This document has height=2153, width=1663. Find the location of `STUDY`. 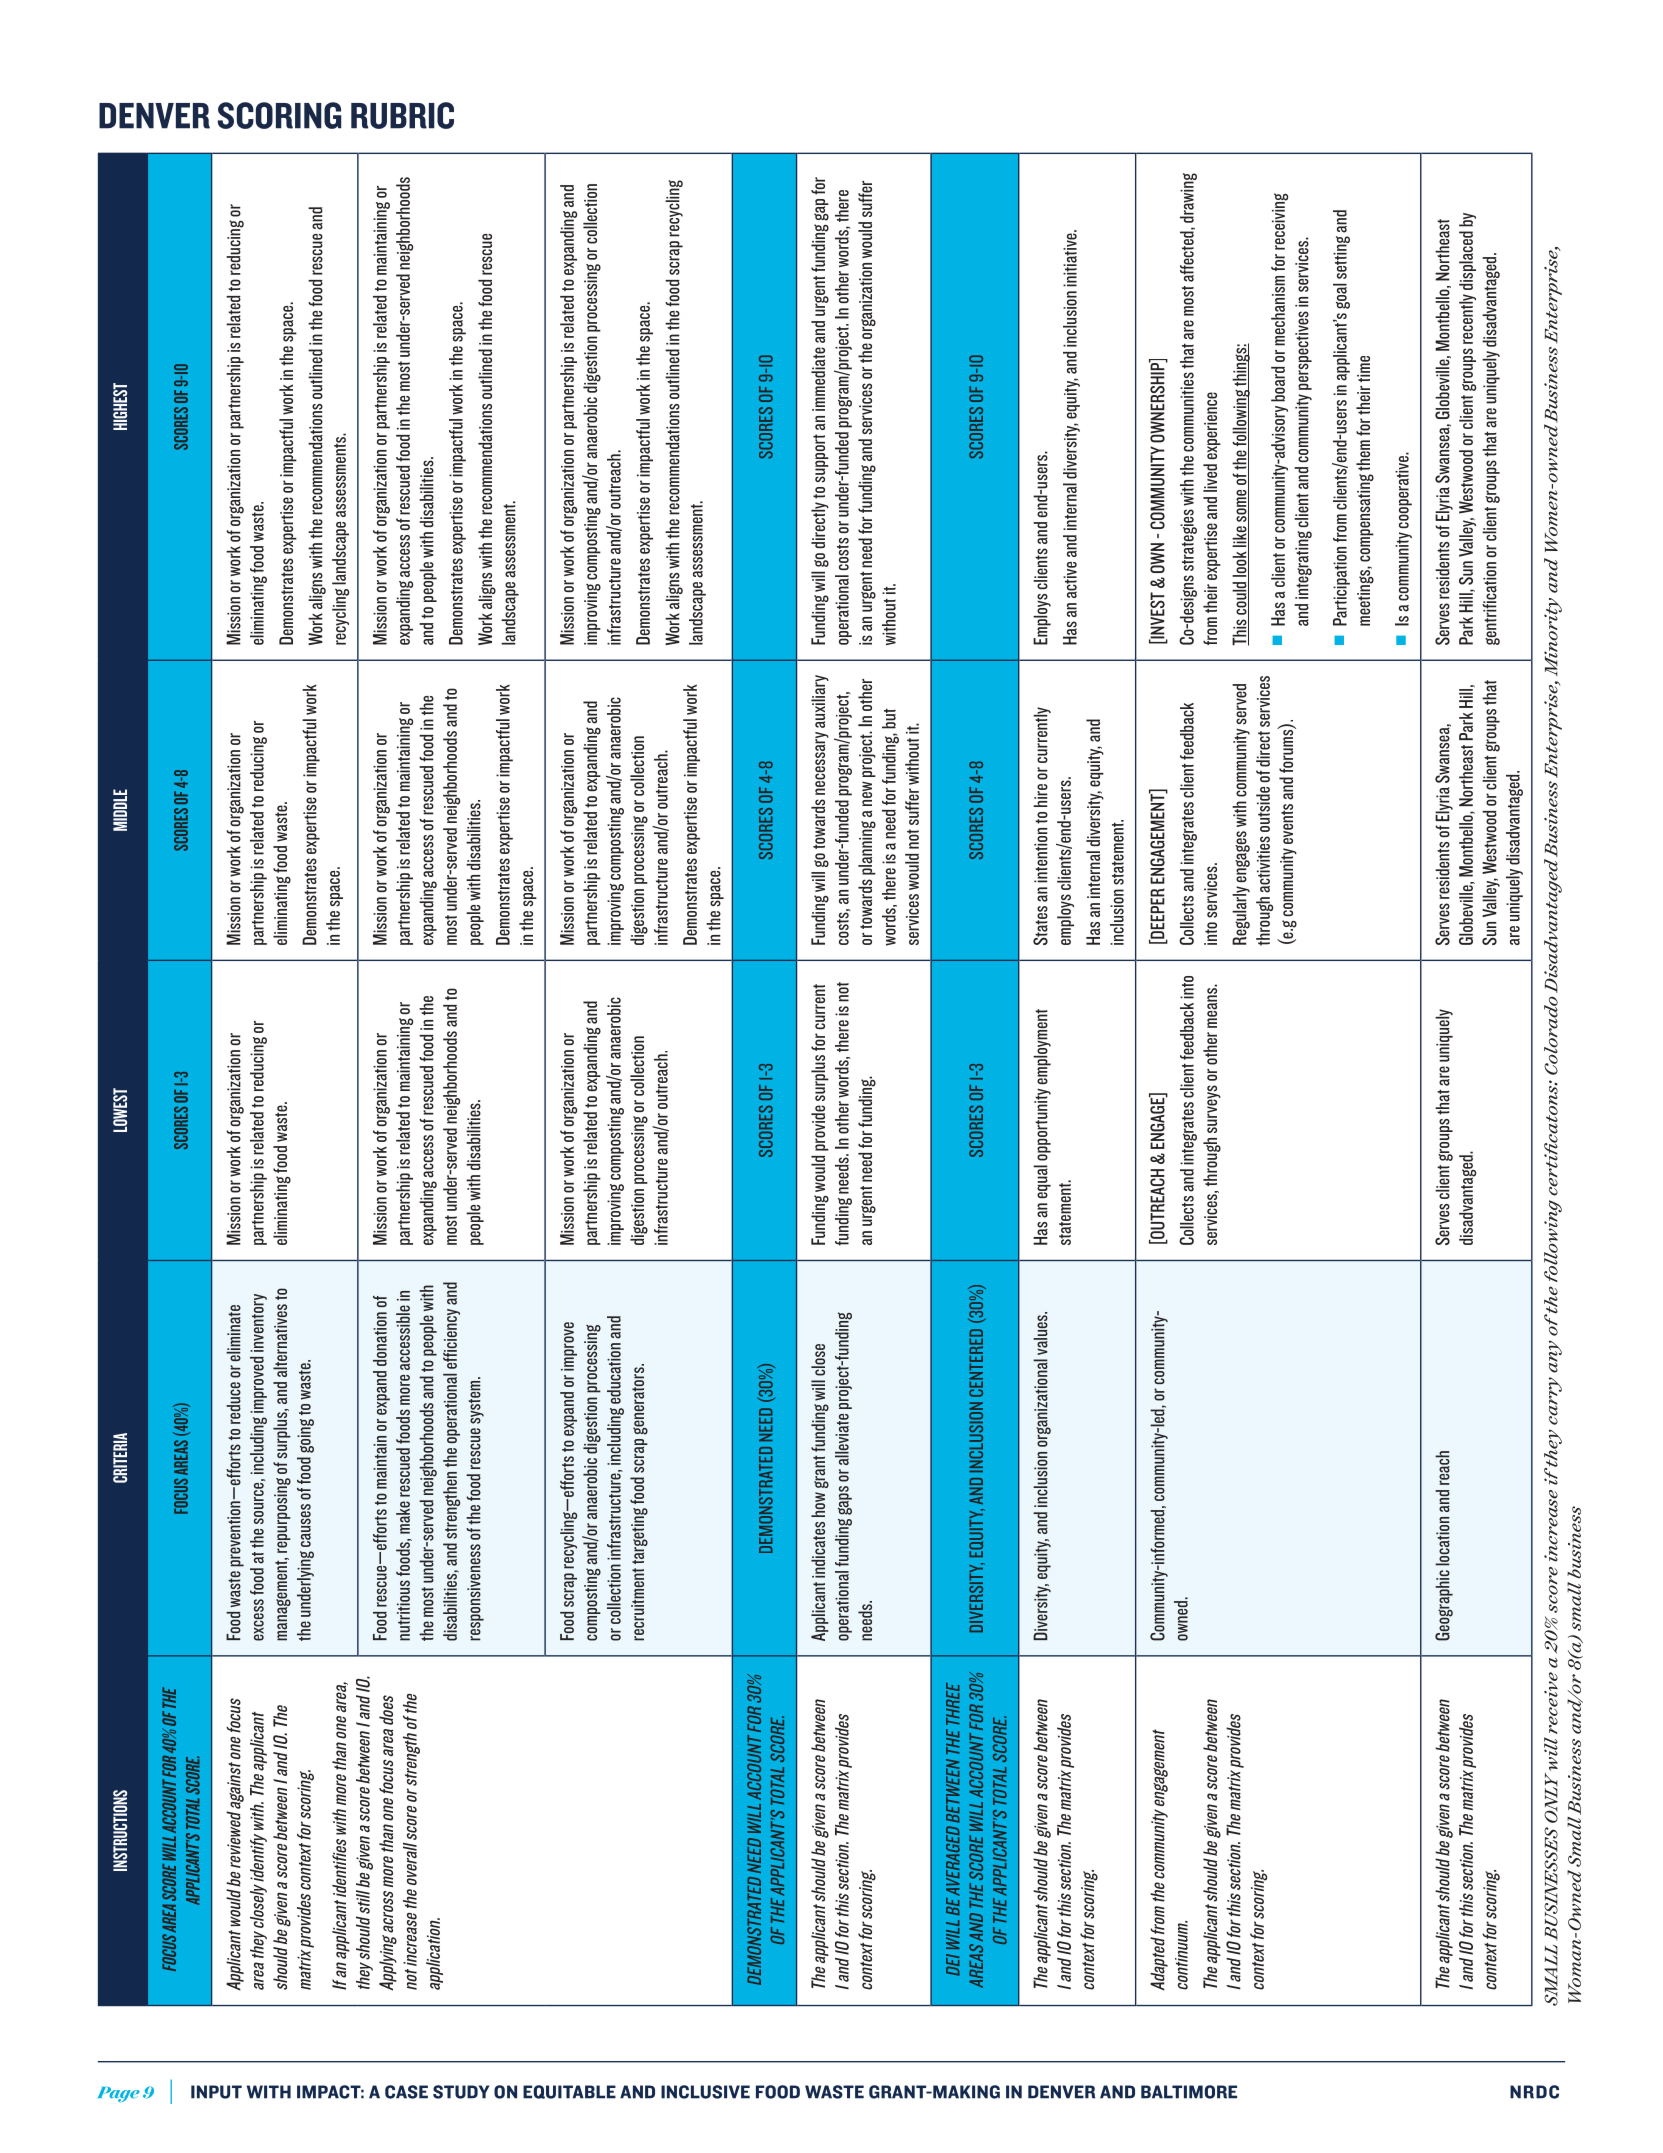

STUDY is located at coordinates (461, 2092).
